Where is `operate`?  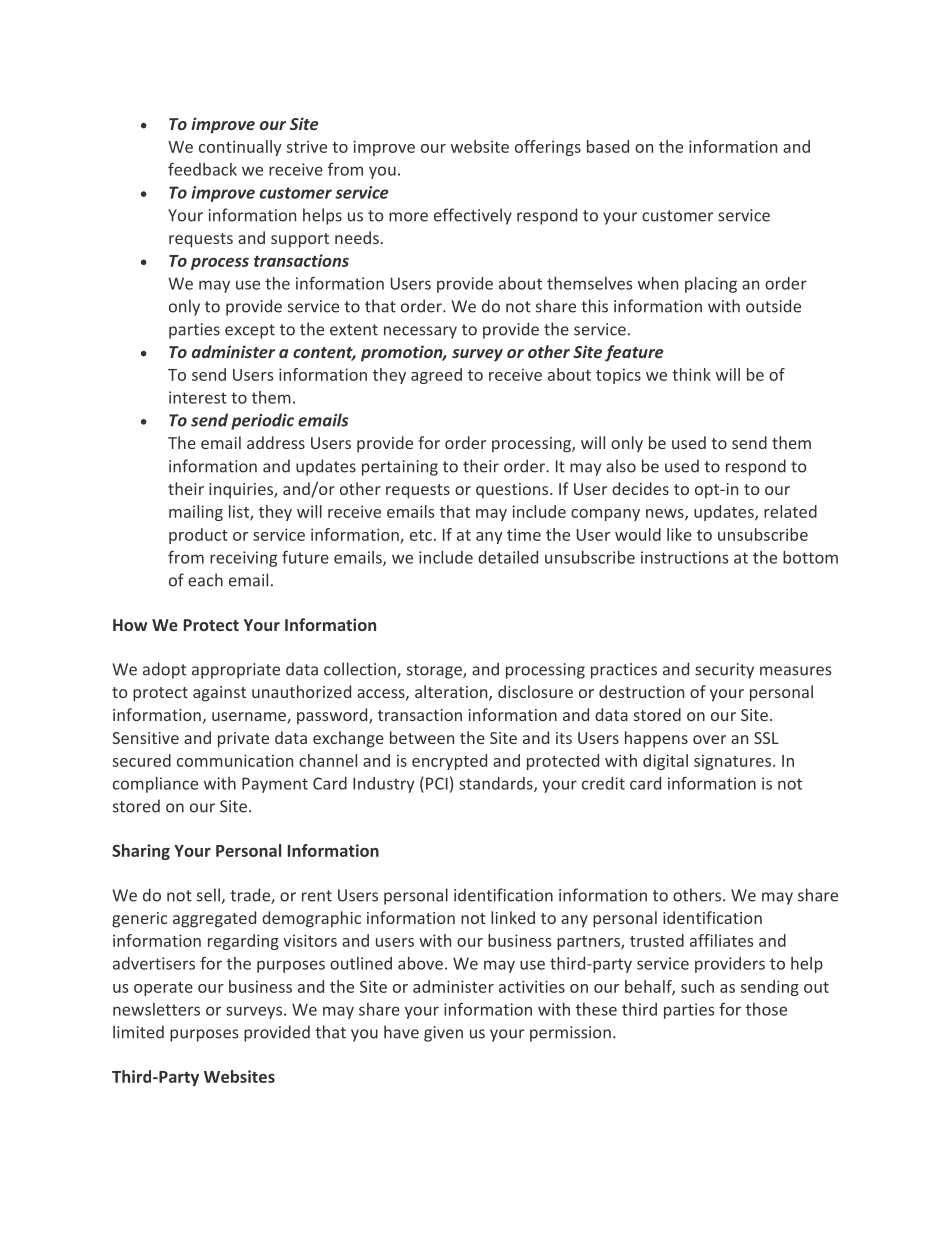
operate is located at coordinates (163, 989).
